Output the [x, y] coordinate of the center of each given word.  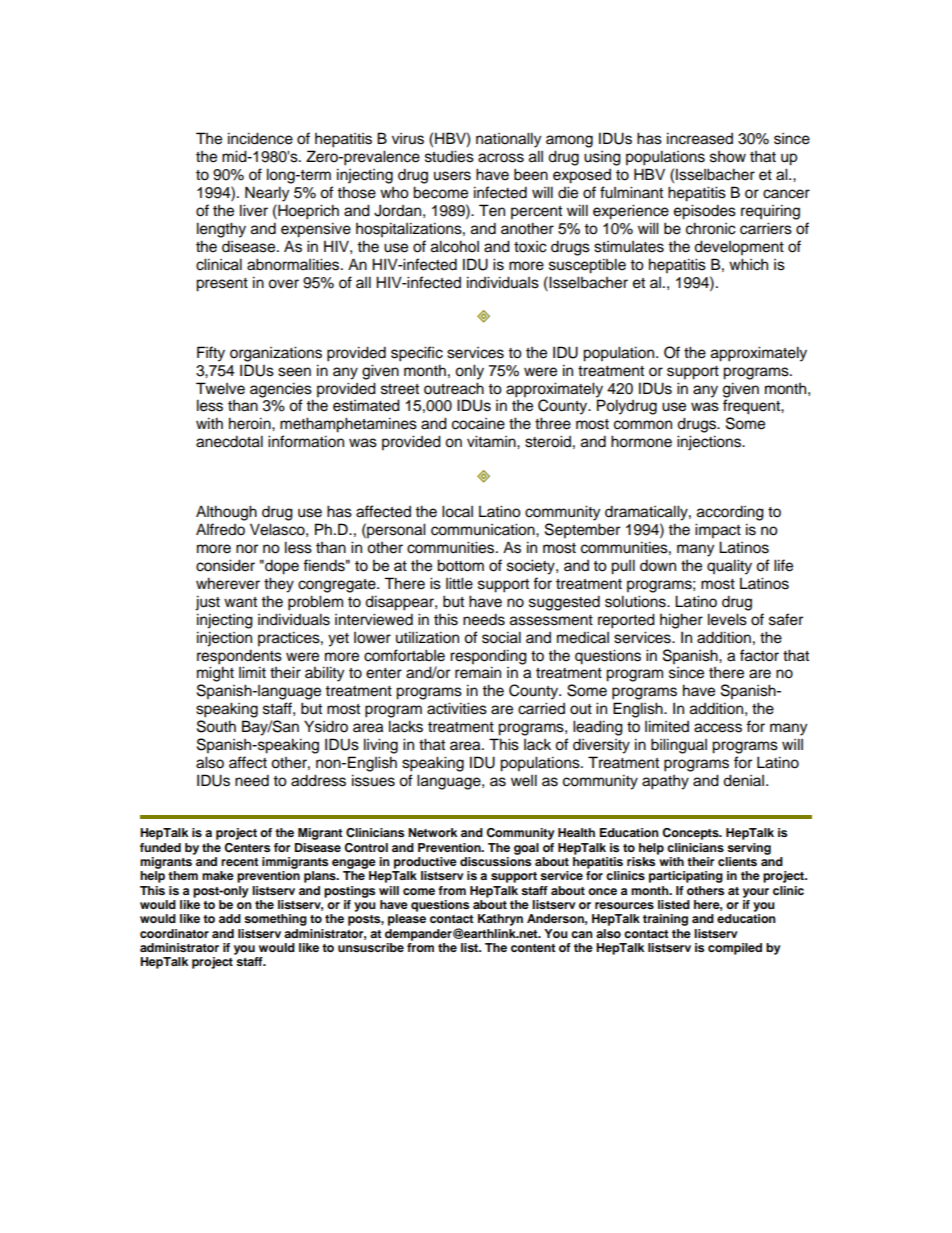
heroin [251, 423]
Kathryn [500, 920]
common [643, 425]
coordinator [174, 933]
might [215, 674]
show [728, 157]
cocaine [478, 424]
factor [759, 655]
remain [478, 672]
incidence [260, 138]
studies [449, 156]
